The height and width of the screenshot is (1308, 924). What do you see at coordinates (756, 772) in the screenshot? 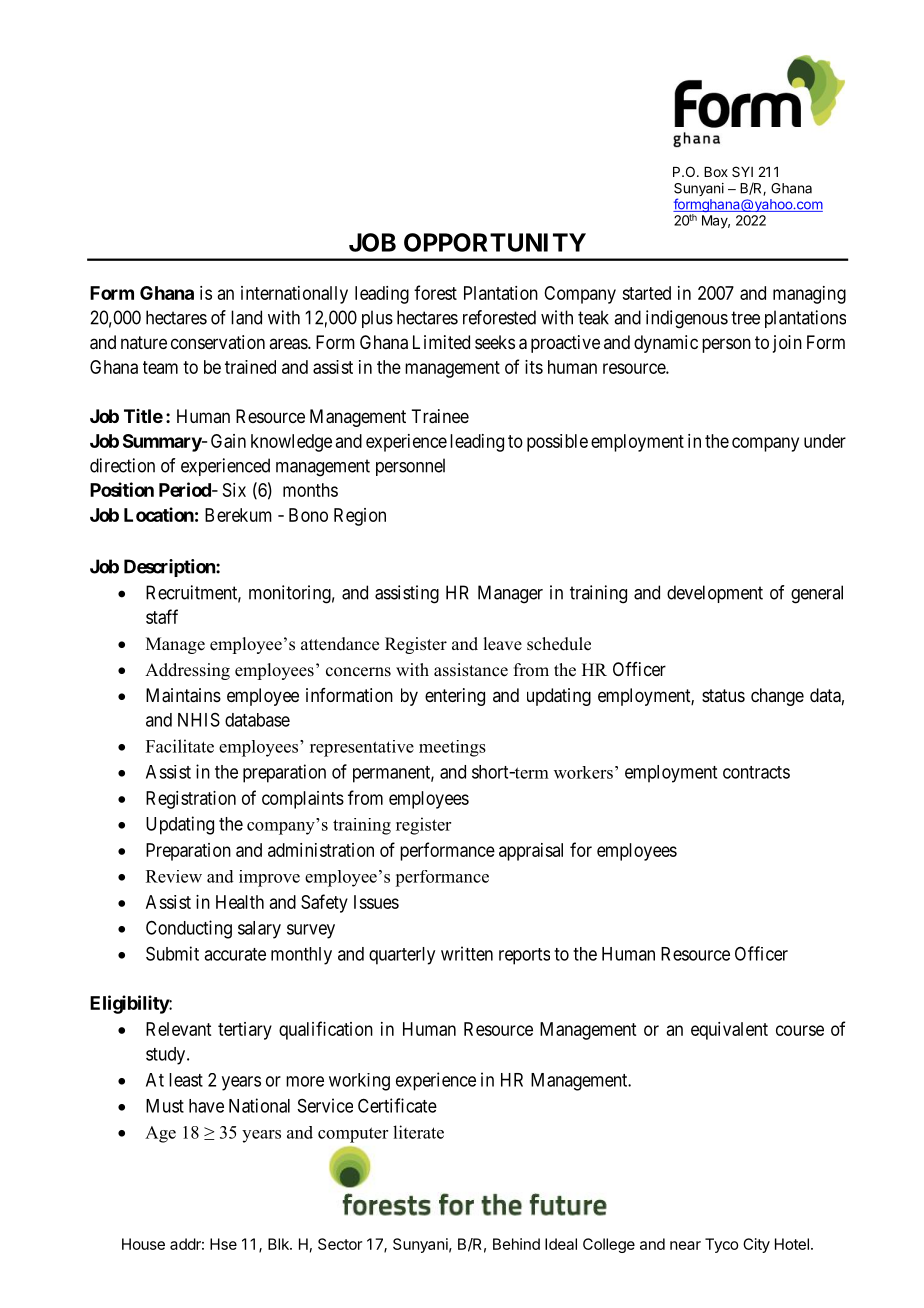
I see `contracts` at bounding box center [756, 772].
